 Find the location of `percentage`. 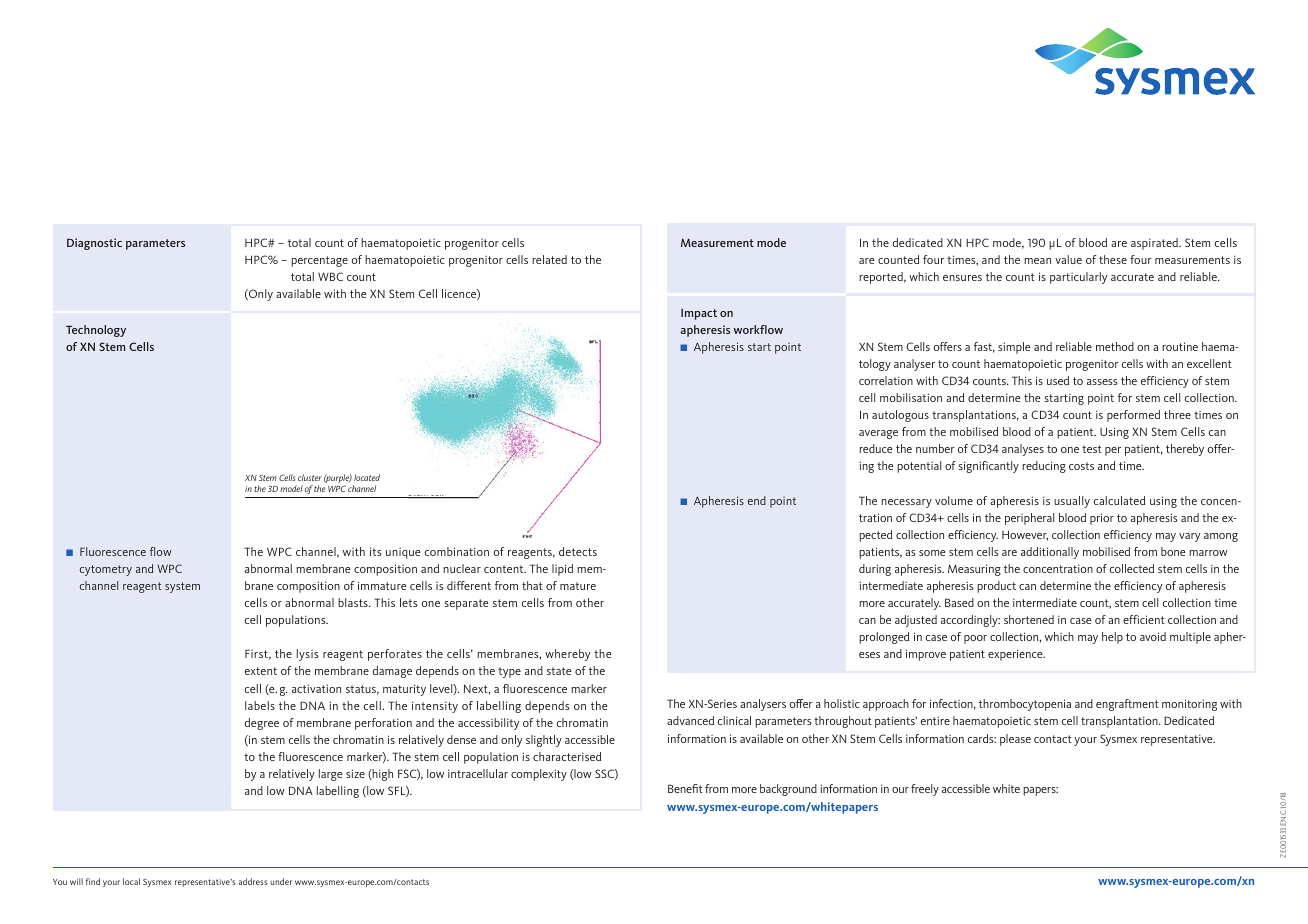

percentage is located at coordinates (319, 261).
